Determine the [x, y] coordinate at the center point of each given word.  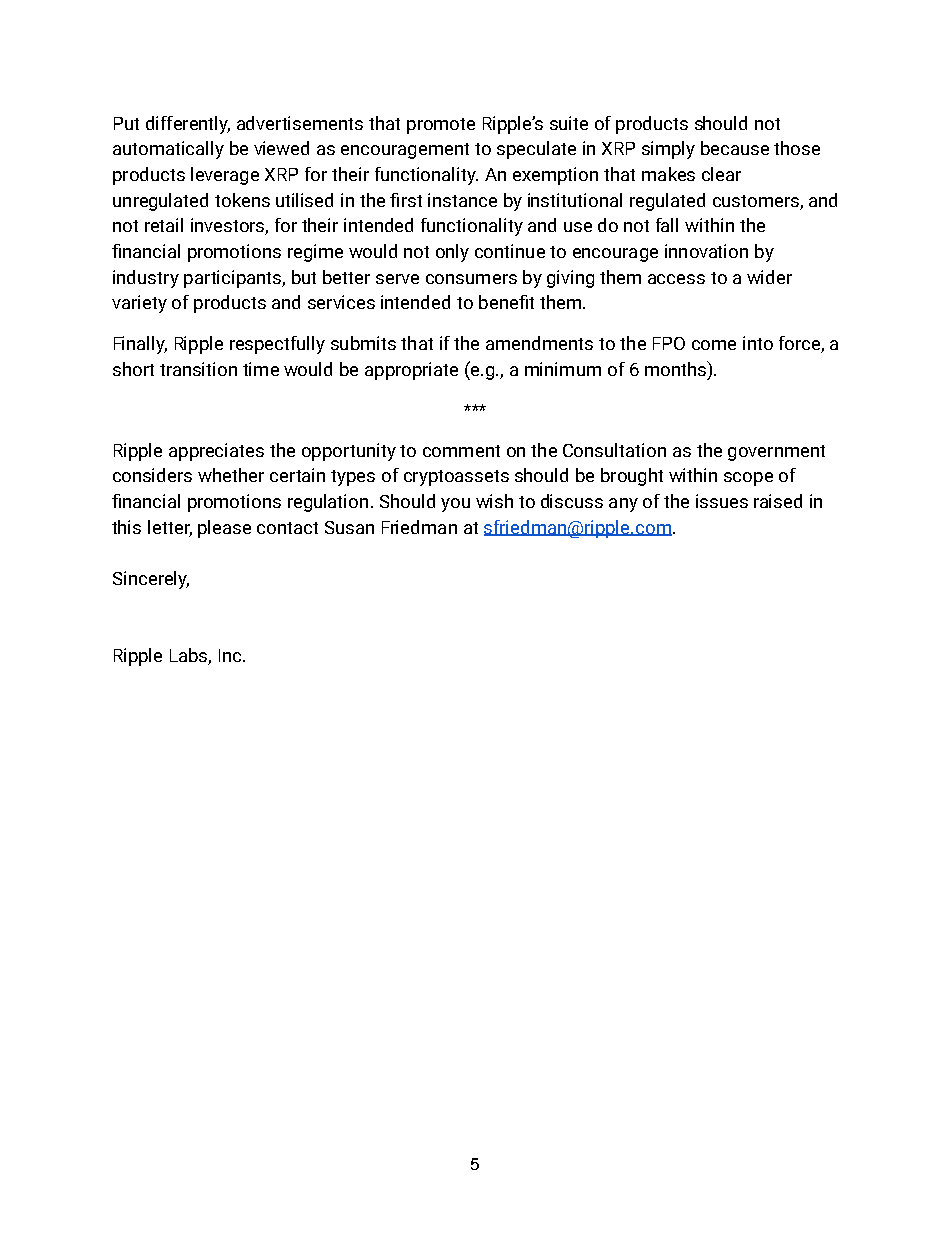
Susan [349, 527]
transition [198, 369]
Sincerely [151, 580]
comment [461, 451]
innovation [706, 251]
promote [441, 126]
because [735, 148]
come [714, 345]
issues [722, 501]
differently [188, 125]
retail [164, 225]
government [776, 453]
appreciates [216, 452]
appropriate [411, 371]
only [452, 253]
